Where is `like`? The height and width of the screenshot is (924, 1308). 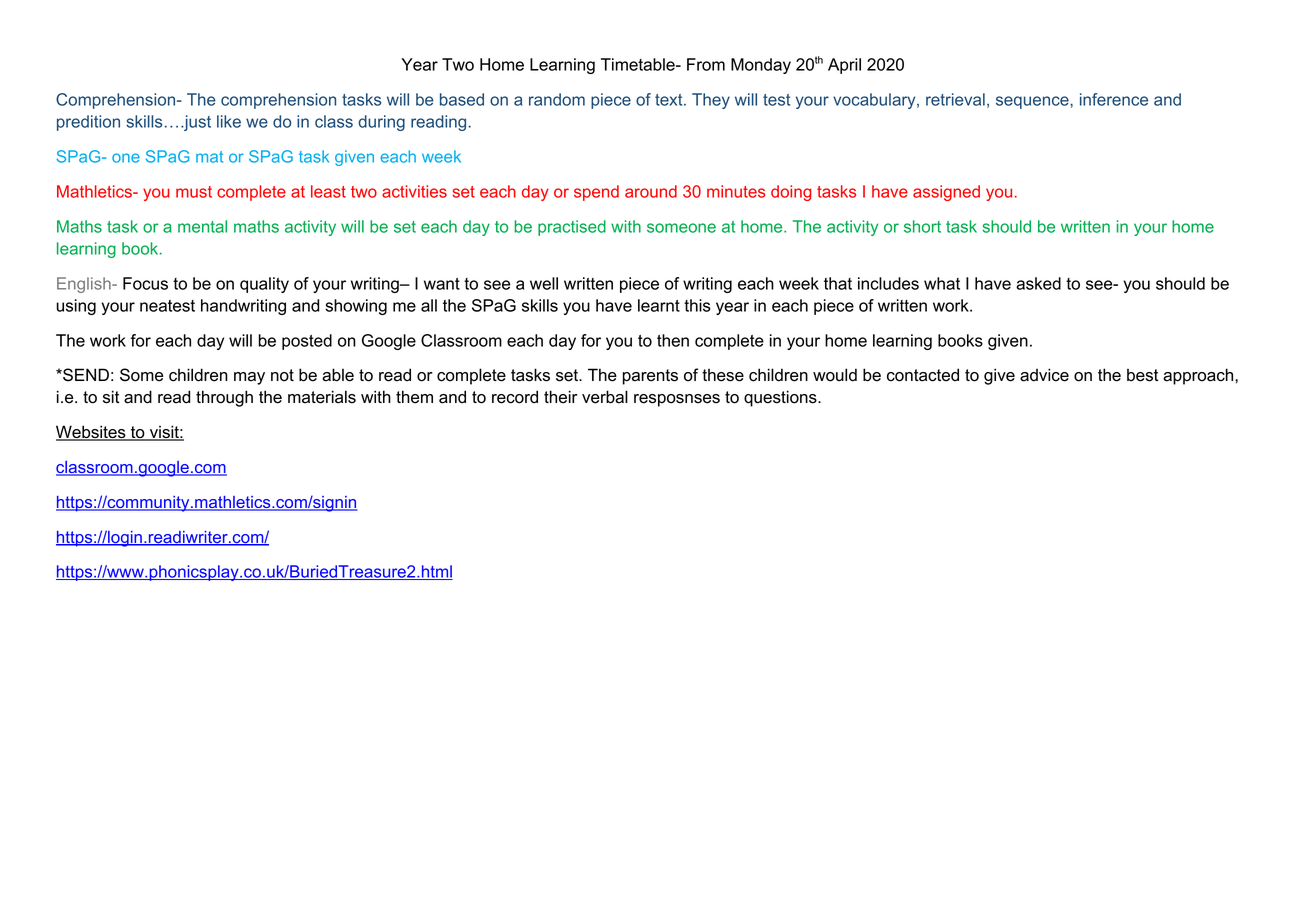
like is located at coordinates (229, 121).
